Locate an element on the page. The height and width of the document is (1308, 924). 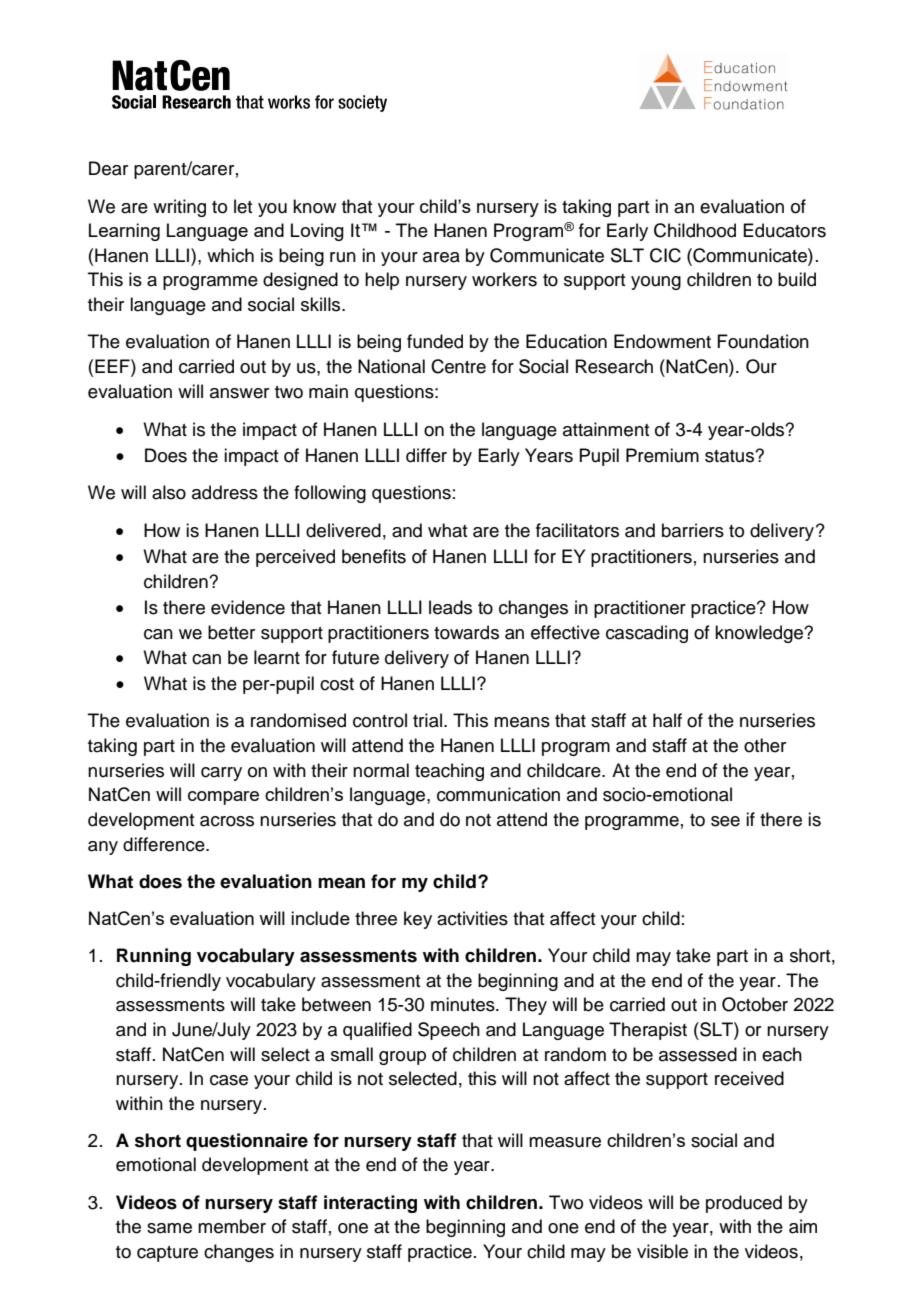
same is located at coordinates (169, 1228).
